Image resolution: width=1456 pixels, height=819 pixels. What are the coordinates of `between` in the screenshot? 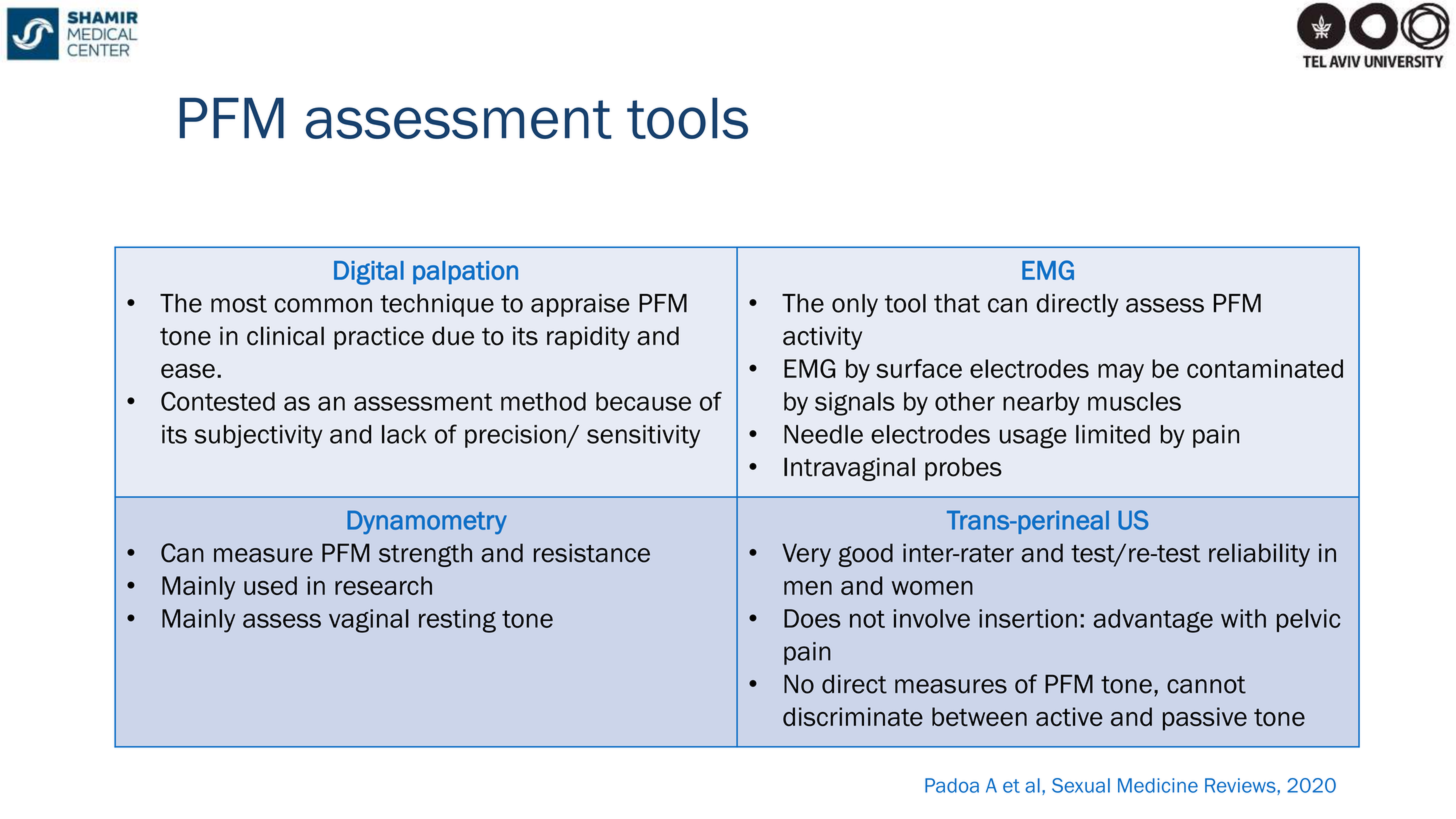 It's located at (979, 716).
